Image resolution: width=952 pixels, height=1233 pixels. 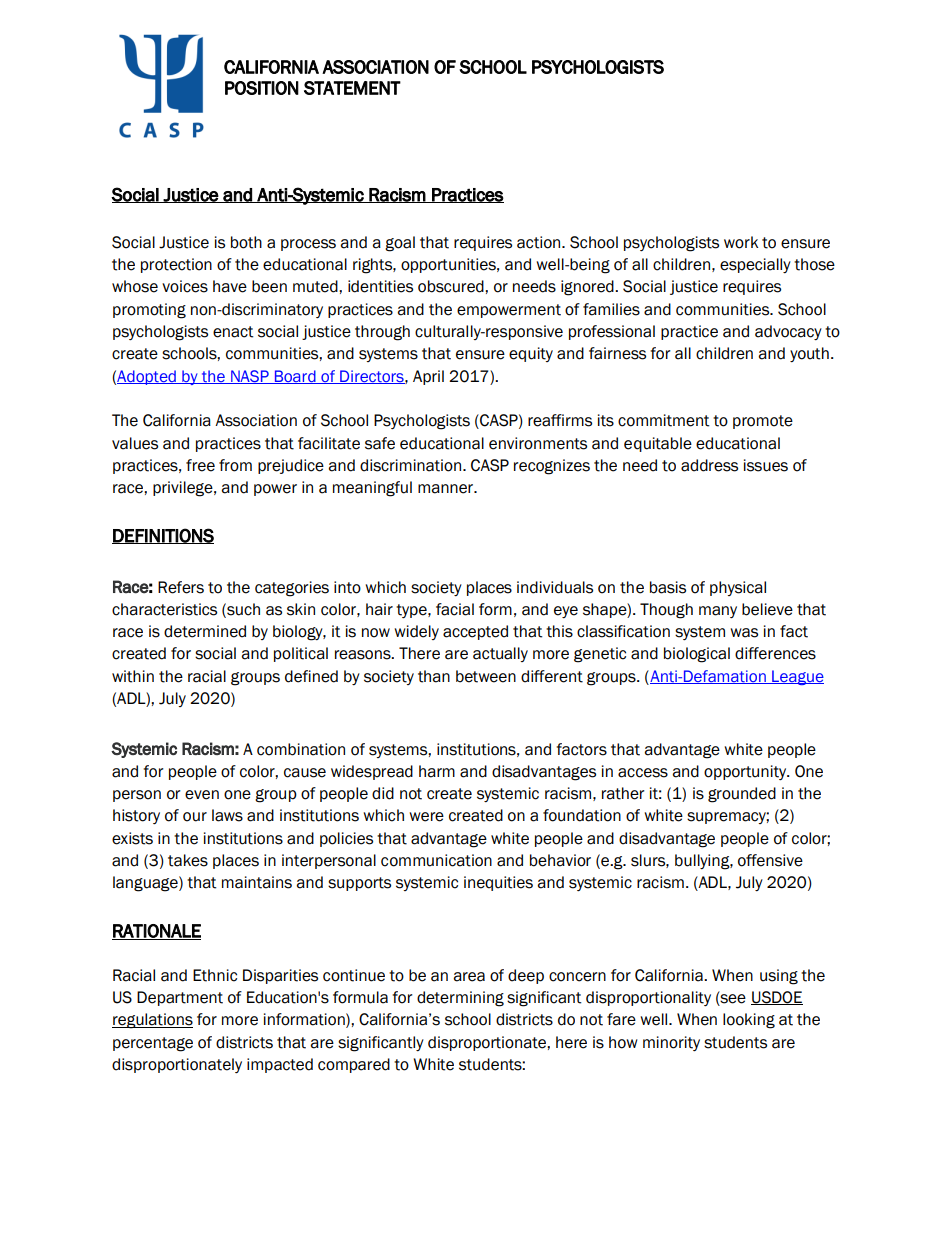 What do you see at coordinates (741, 242) in the screenshot?
I see `work` at bounding box center [741, 242].
